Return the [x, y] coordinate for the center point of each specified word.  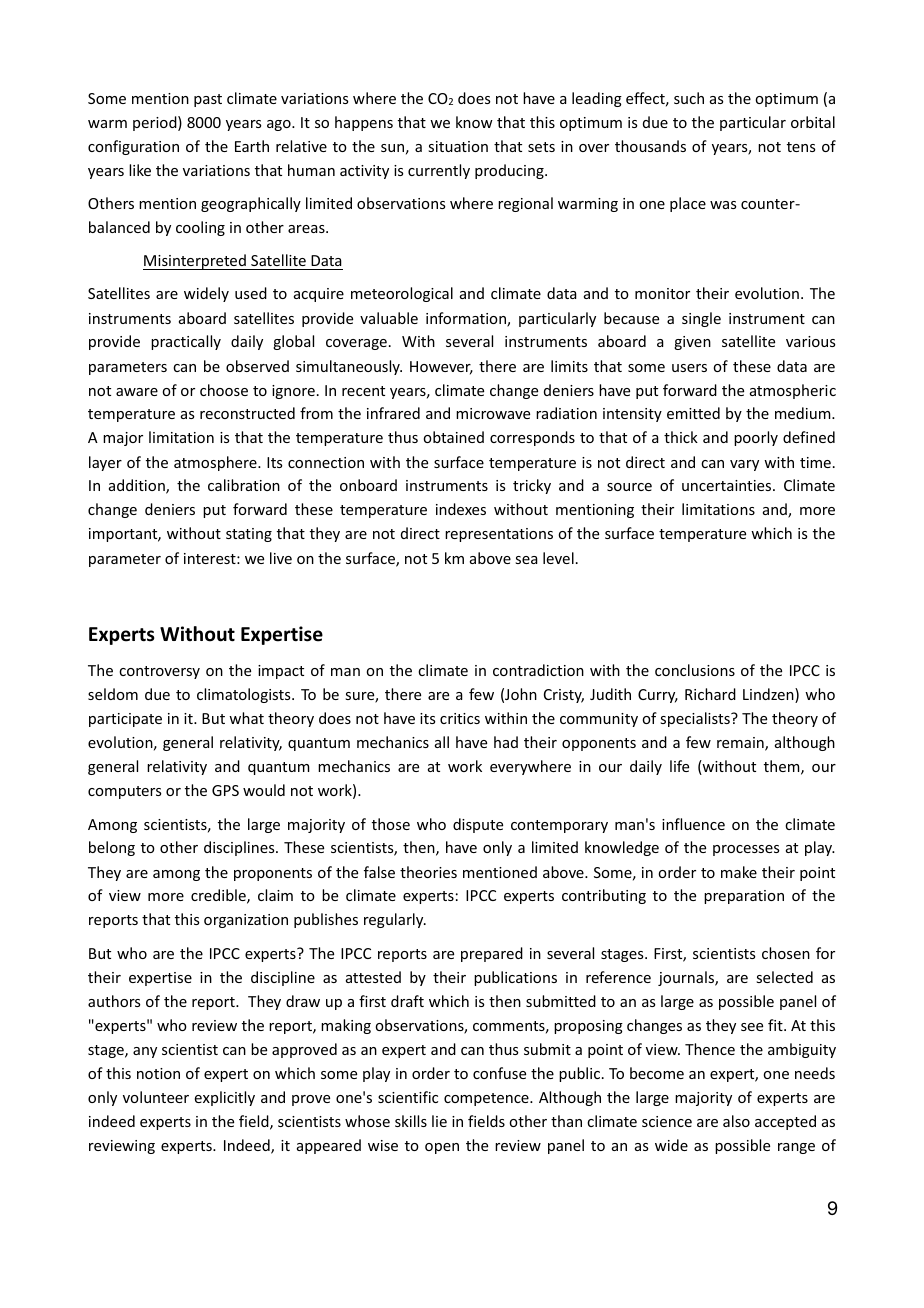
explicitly [225, 1098]
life [679, 766]
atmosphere [216, 463]
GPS [225, 790]
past [208, 100]
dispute [478, 825]
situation [458, 146]
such [689, 98]
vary [744, 465]
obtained [453, 437]
